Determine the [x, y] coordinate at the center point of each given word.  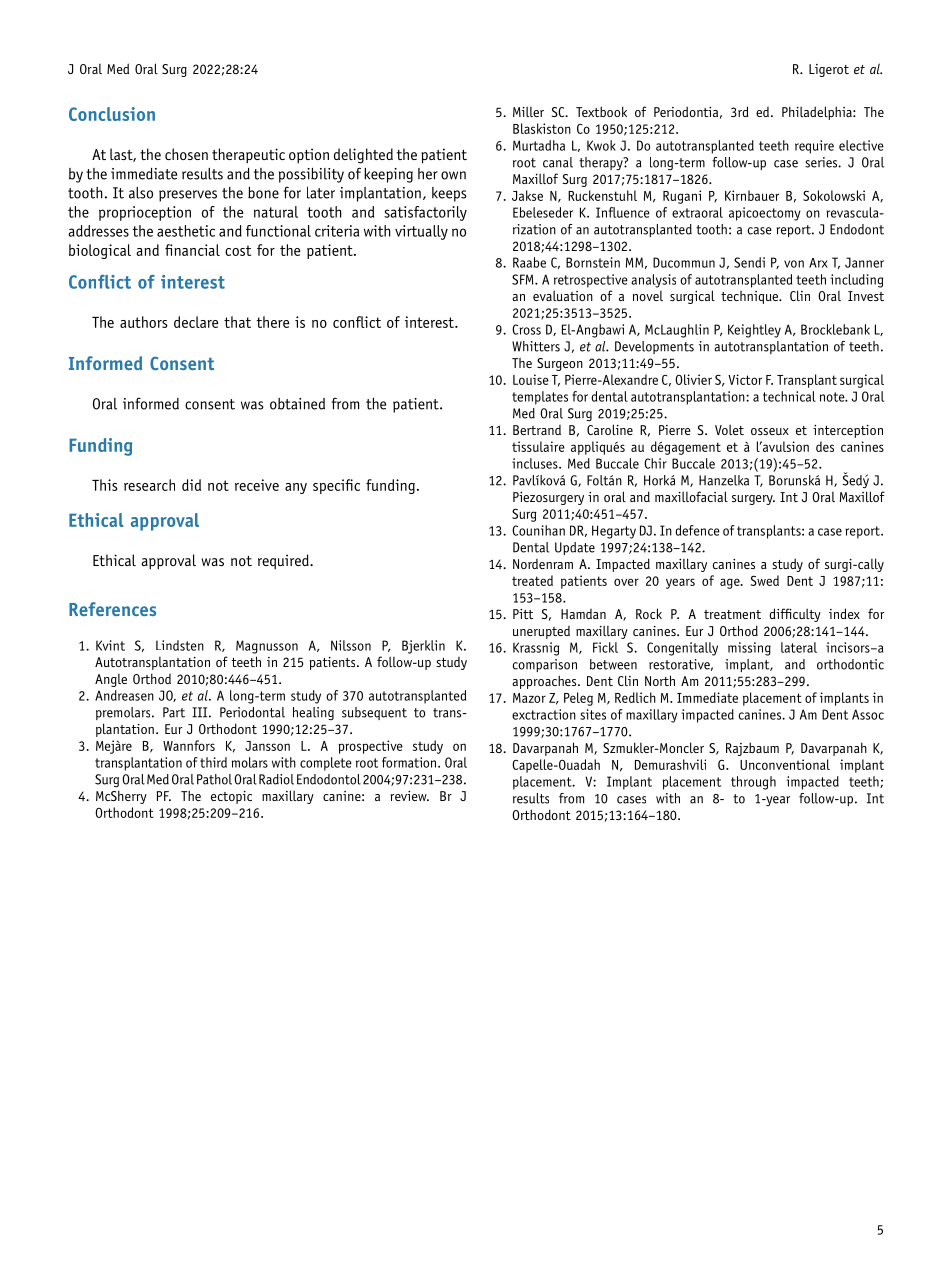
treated [532, 580]
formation [410, 762]
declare [196, 322]
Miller [528, 111]
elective [861, 145]
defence [697, 530]
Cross [526, 329]
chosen [186, 154]
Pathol [214, 779]
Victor [745, 379]
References [112, 609]
